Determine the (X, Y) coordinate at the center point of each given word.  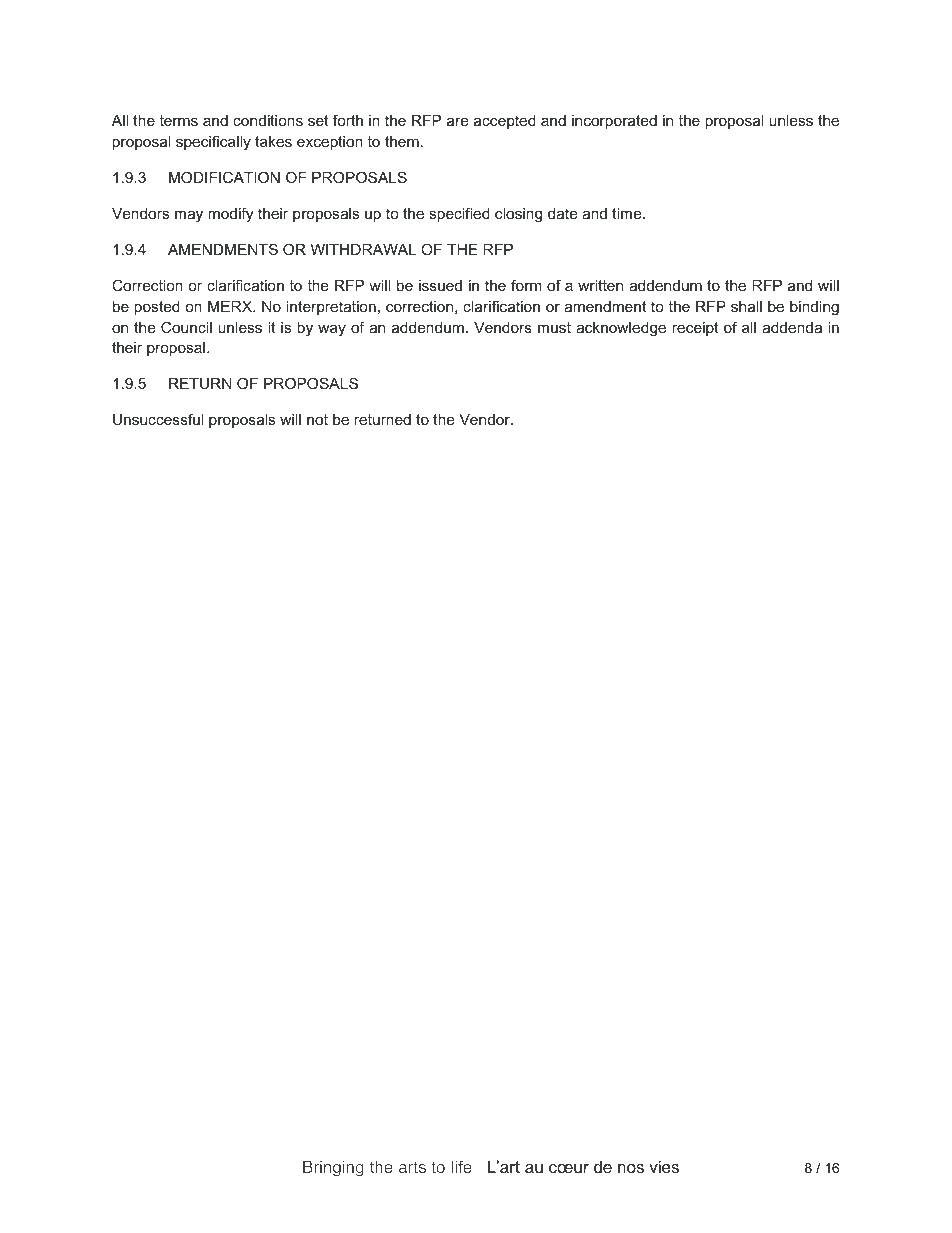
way (332, 331)
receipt (695, 329)
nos (631, 1168)
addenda (792, 327)
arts (412, 1167)
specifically (213, 143)
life (461, 1166)
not (317, 419)
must (554, 327)
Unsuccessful (158, 419)
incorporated (614, 122)
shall (746, 306)
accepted (505, 122)
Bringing (333, 1168)
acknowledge (621, 329)
